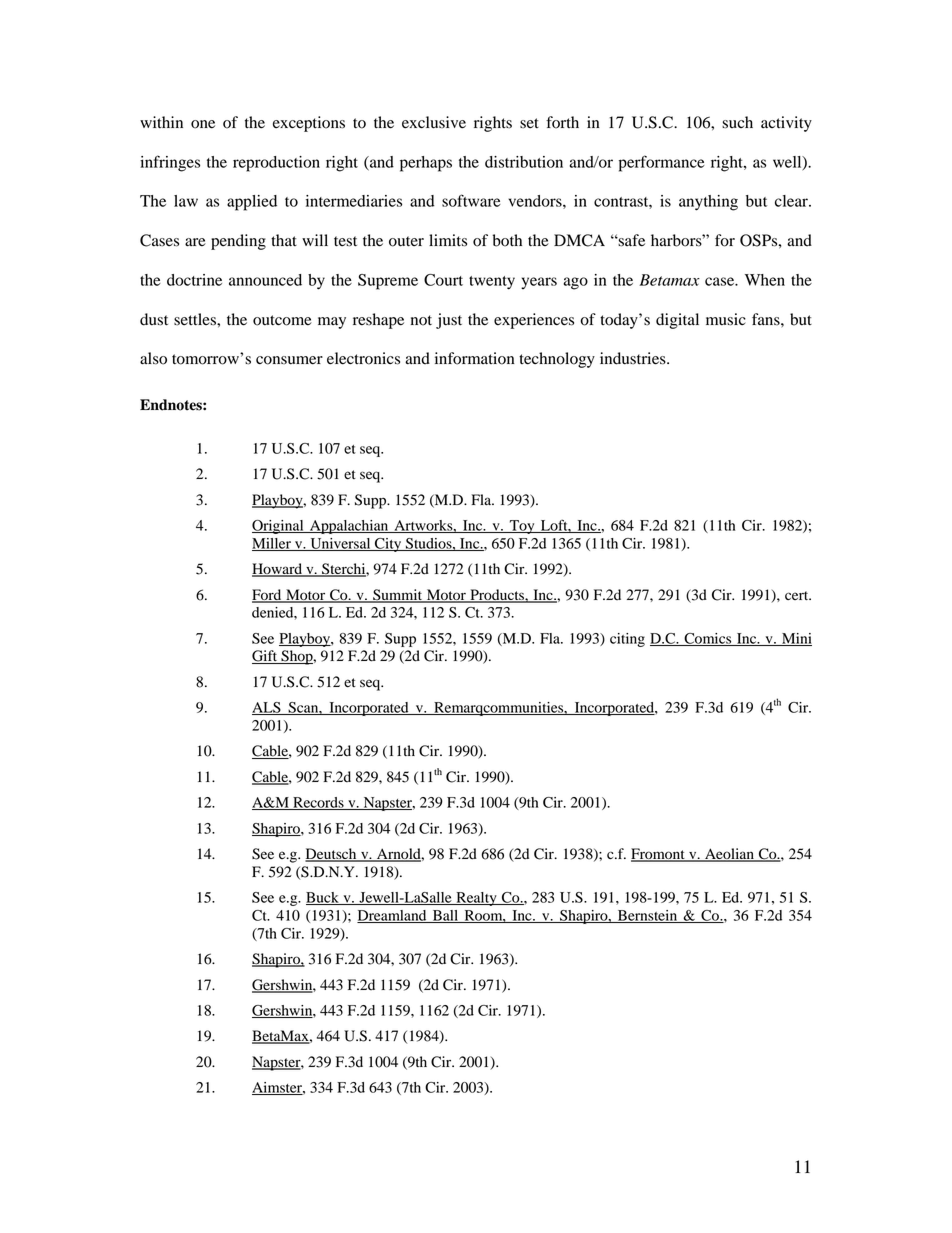  What do you see at coordinates (524, 162) in the screenshot?
I see `distribution` at bounding box center [524, 162].
